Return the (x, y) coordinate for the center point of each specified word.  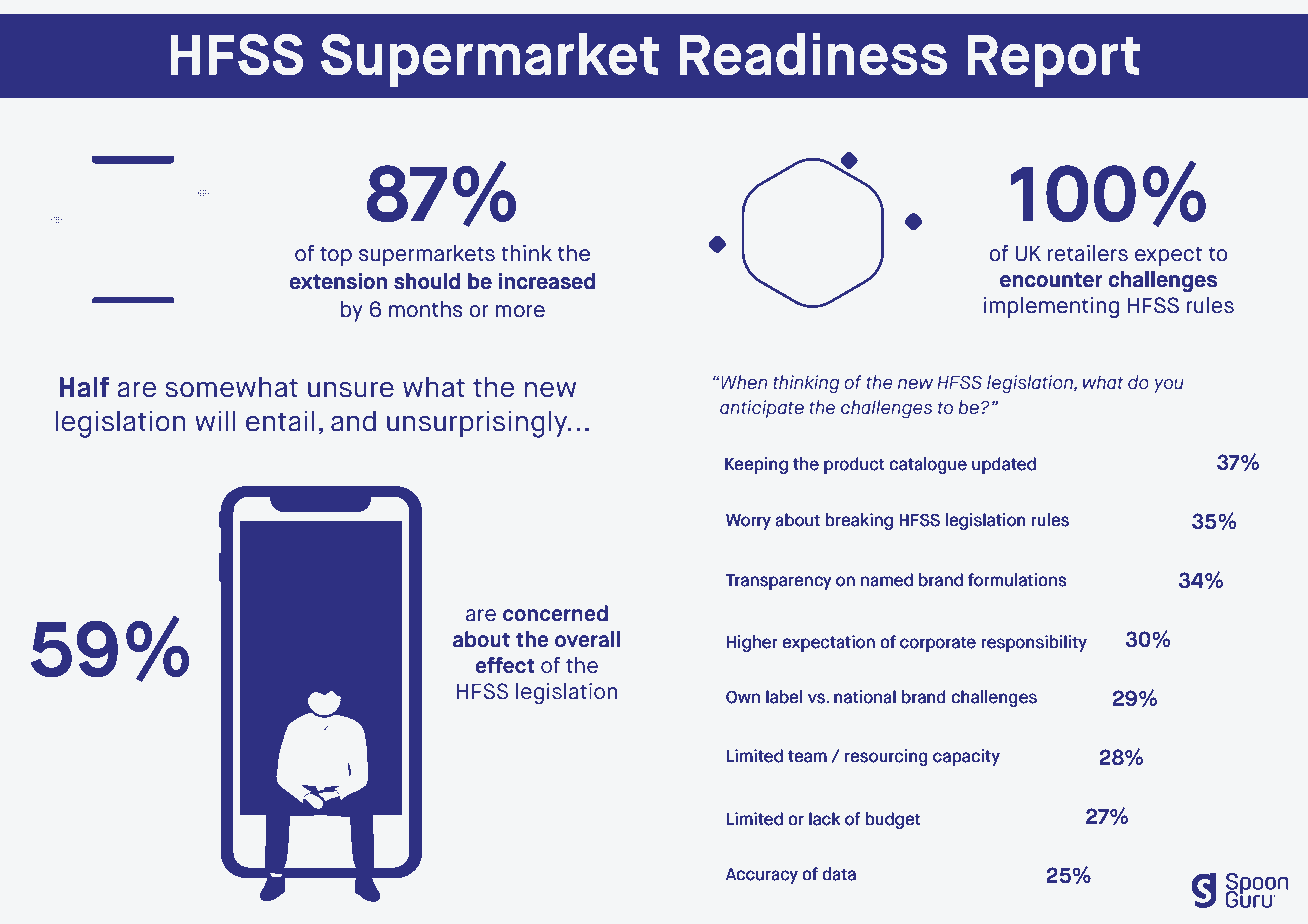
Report (1053, 61)
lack (824, 819)
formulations (1017, 580)
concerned (555, 613)
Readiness (813, 54)
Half (85, 387)
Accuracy (762, 876)
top (336, 256)
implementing (1051, 307)
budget (893, 820)
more (520, 311)
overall (587, 639)
